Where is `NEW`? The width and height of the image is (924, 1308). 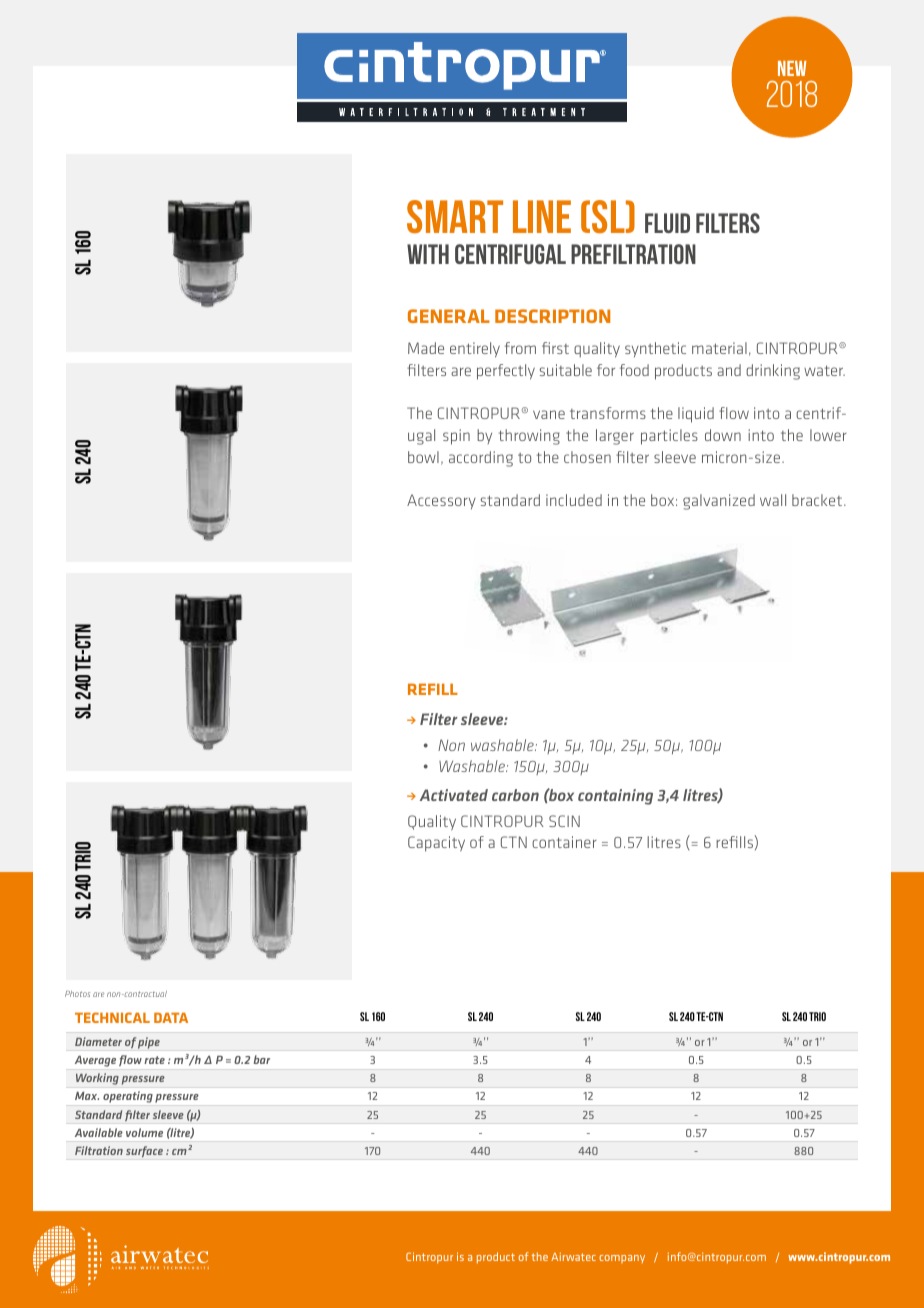 NEW is located at coordinates (792, 68).
